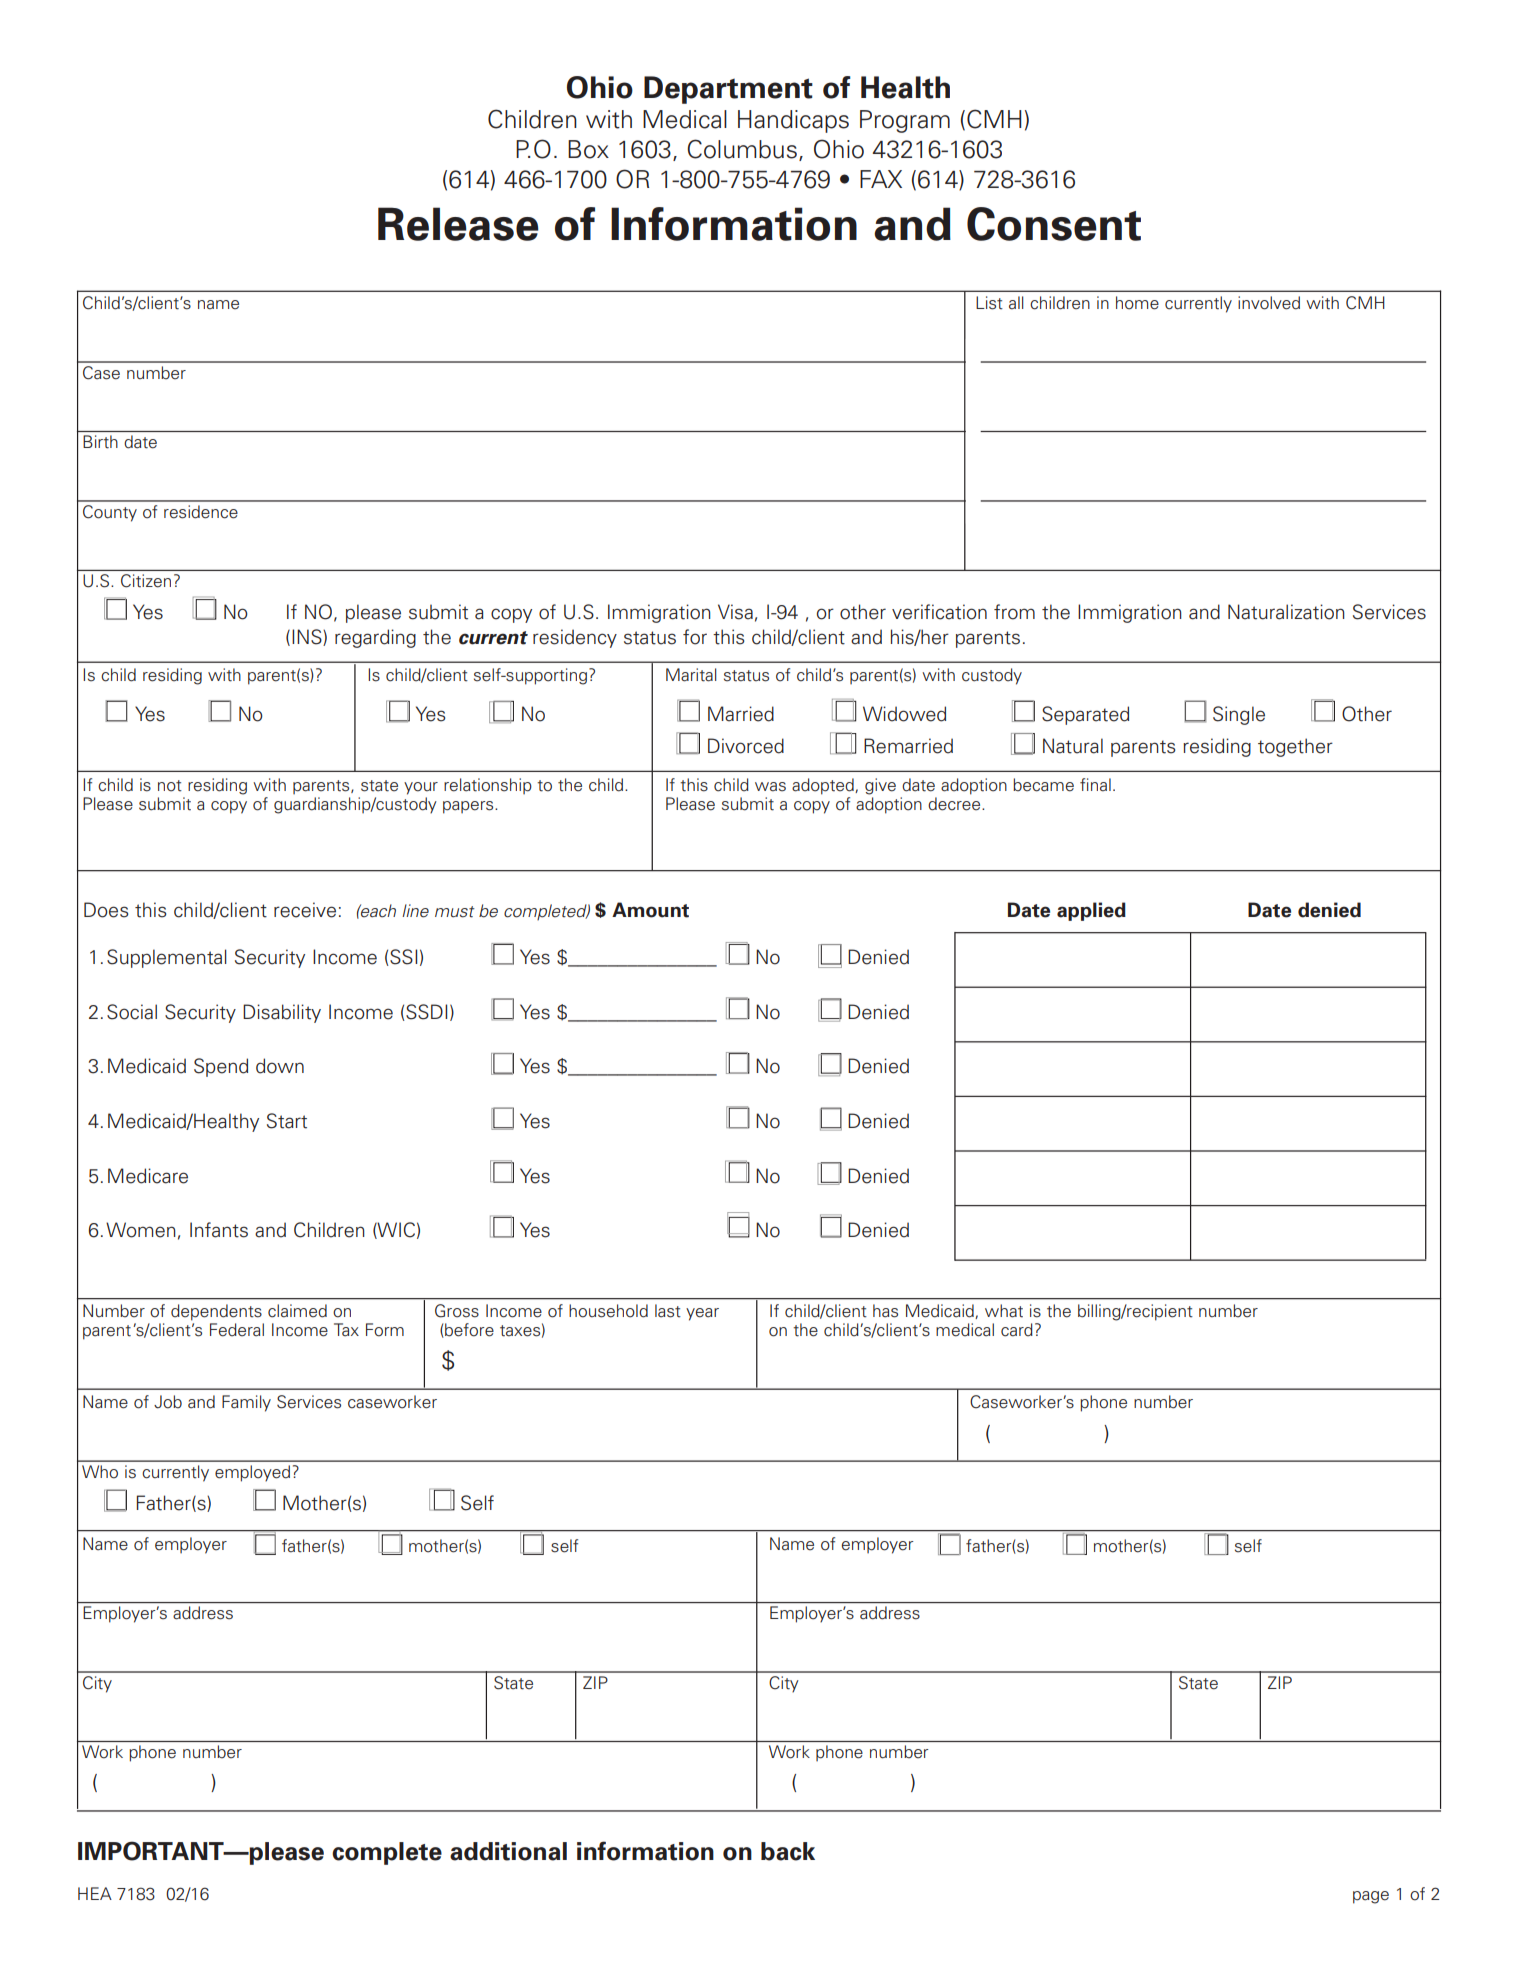 This screenshot has height=1965, width=1518. What do you see at coordinates (1371, 1897) in the screenshot?
I see `page` at bounding box center [1371, 1897].
